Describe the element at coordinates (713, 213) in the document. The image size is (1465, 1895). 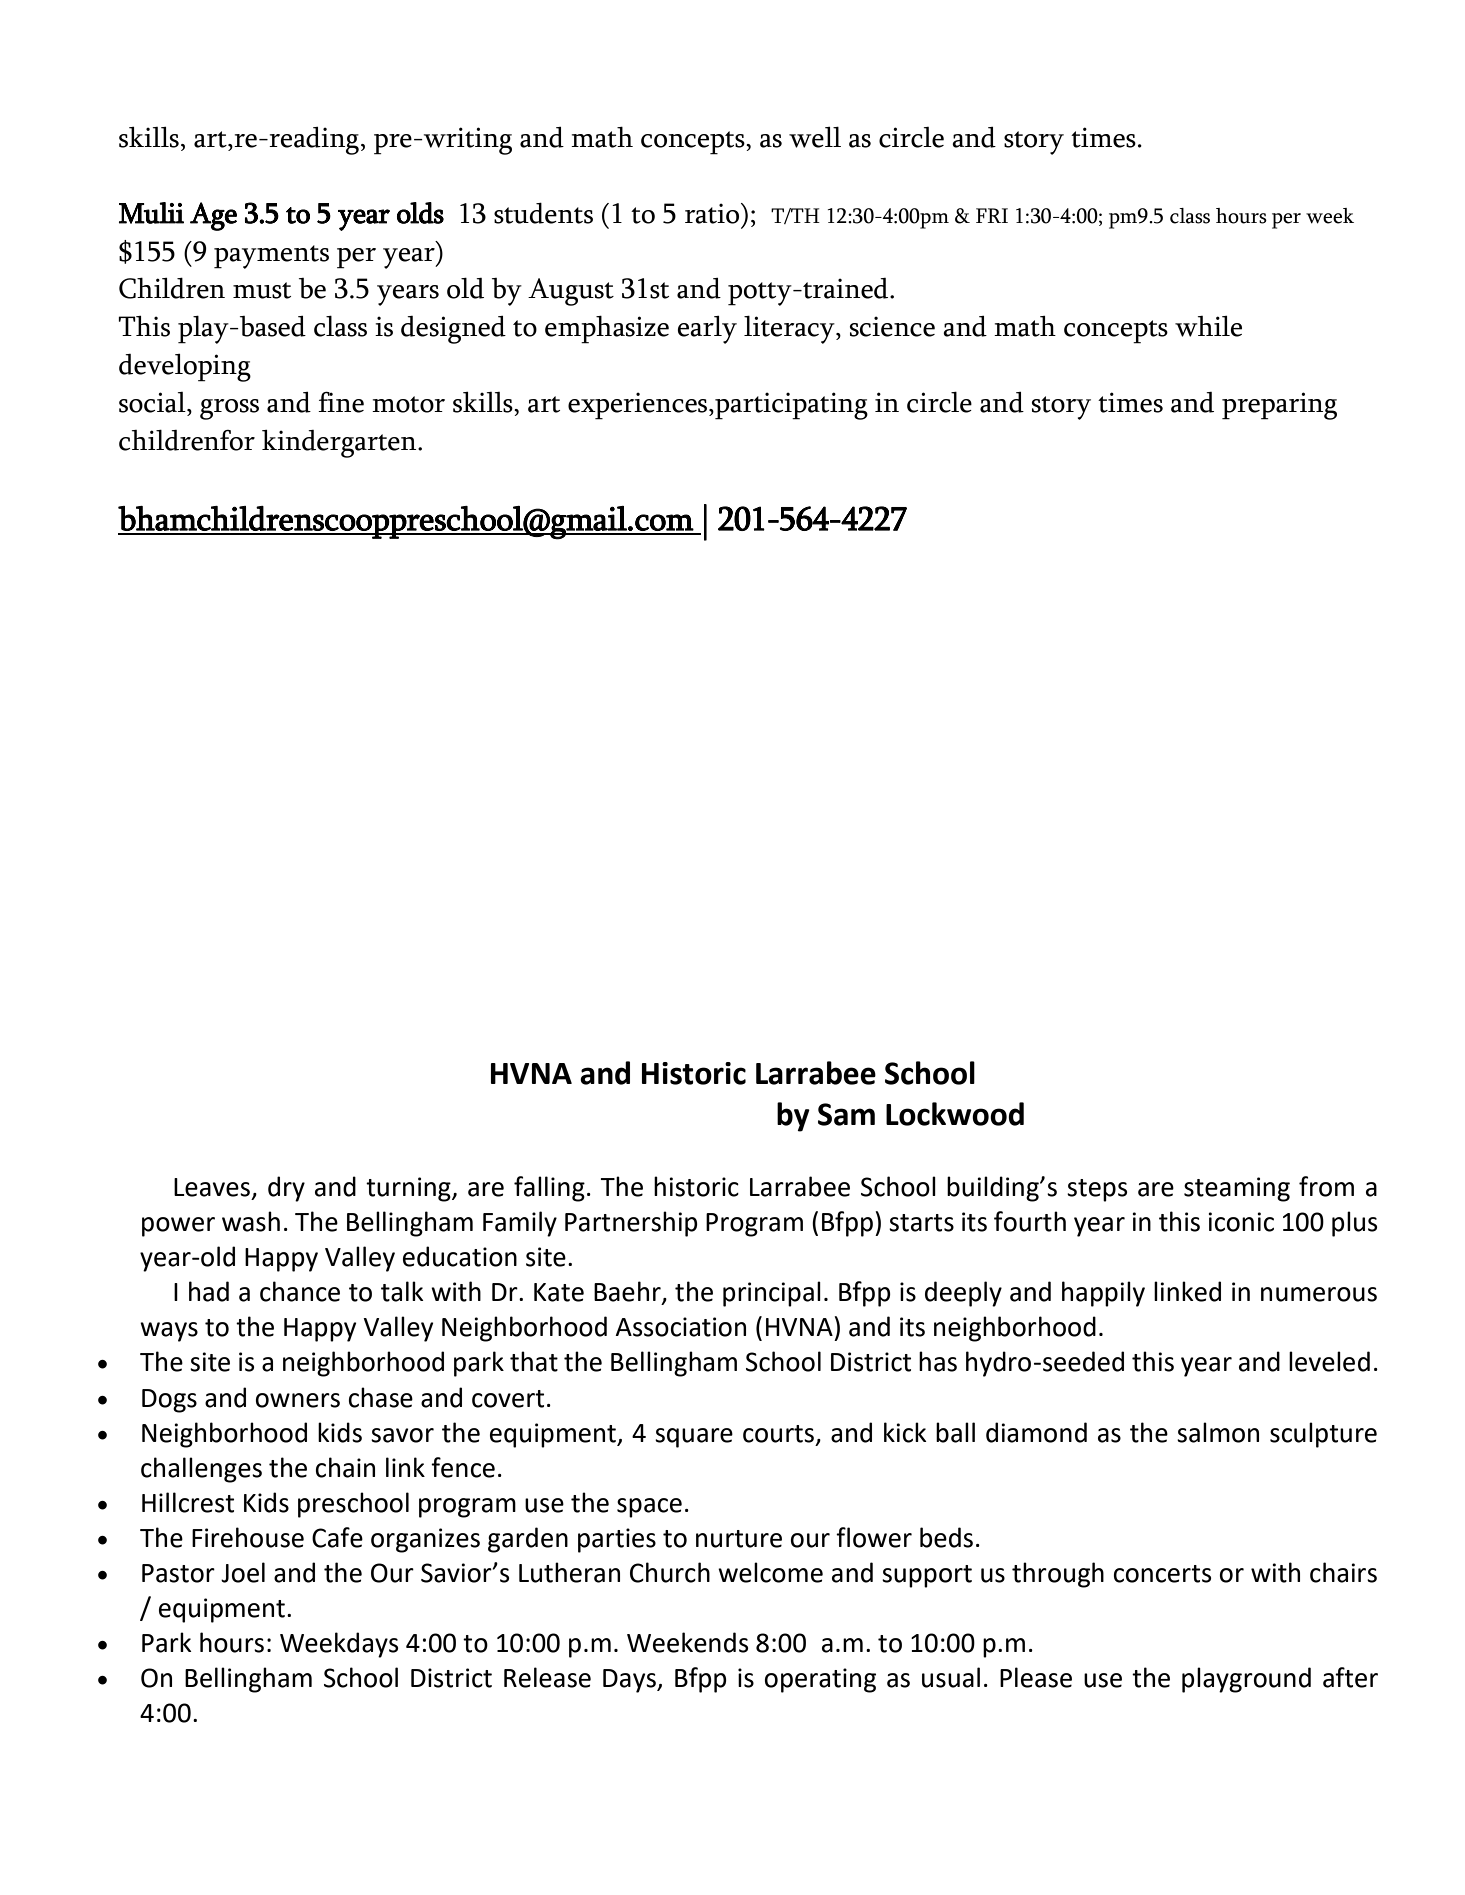
I see `ratio` at that location.
